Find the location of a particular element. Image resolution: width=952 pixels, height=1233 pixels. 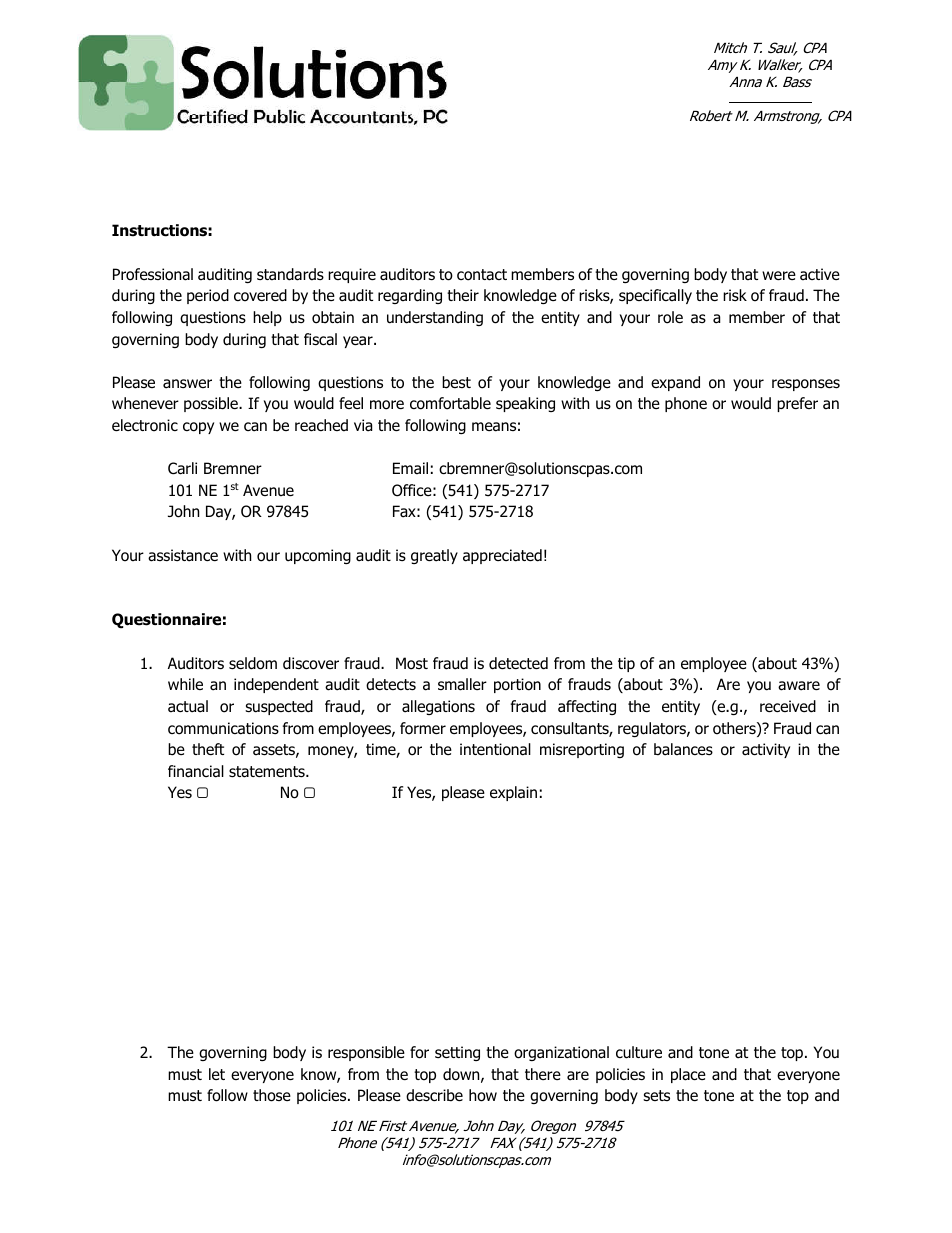

setting is located at coordinates (457, 1053).
